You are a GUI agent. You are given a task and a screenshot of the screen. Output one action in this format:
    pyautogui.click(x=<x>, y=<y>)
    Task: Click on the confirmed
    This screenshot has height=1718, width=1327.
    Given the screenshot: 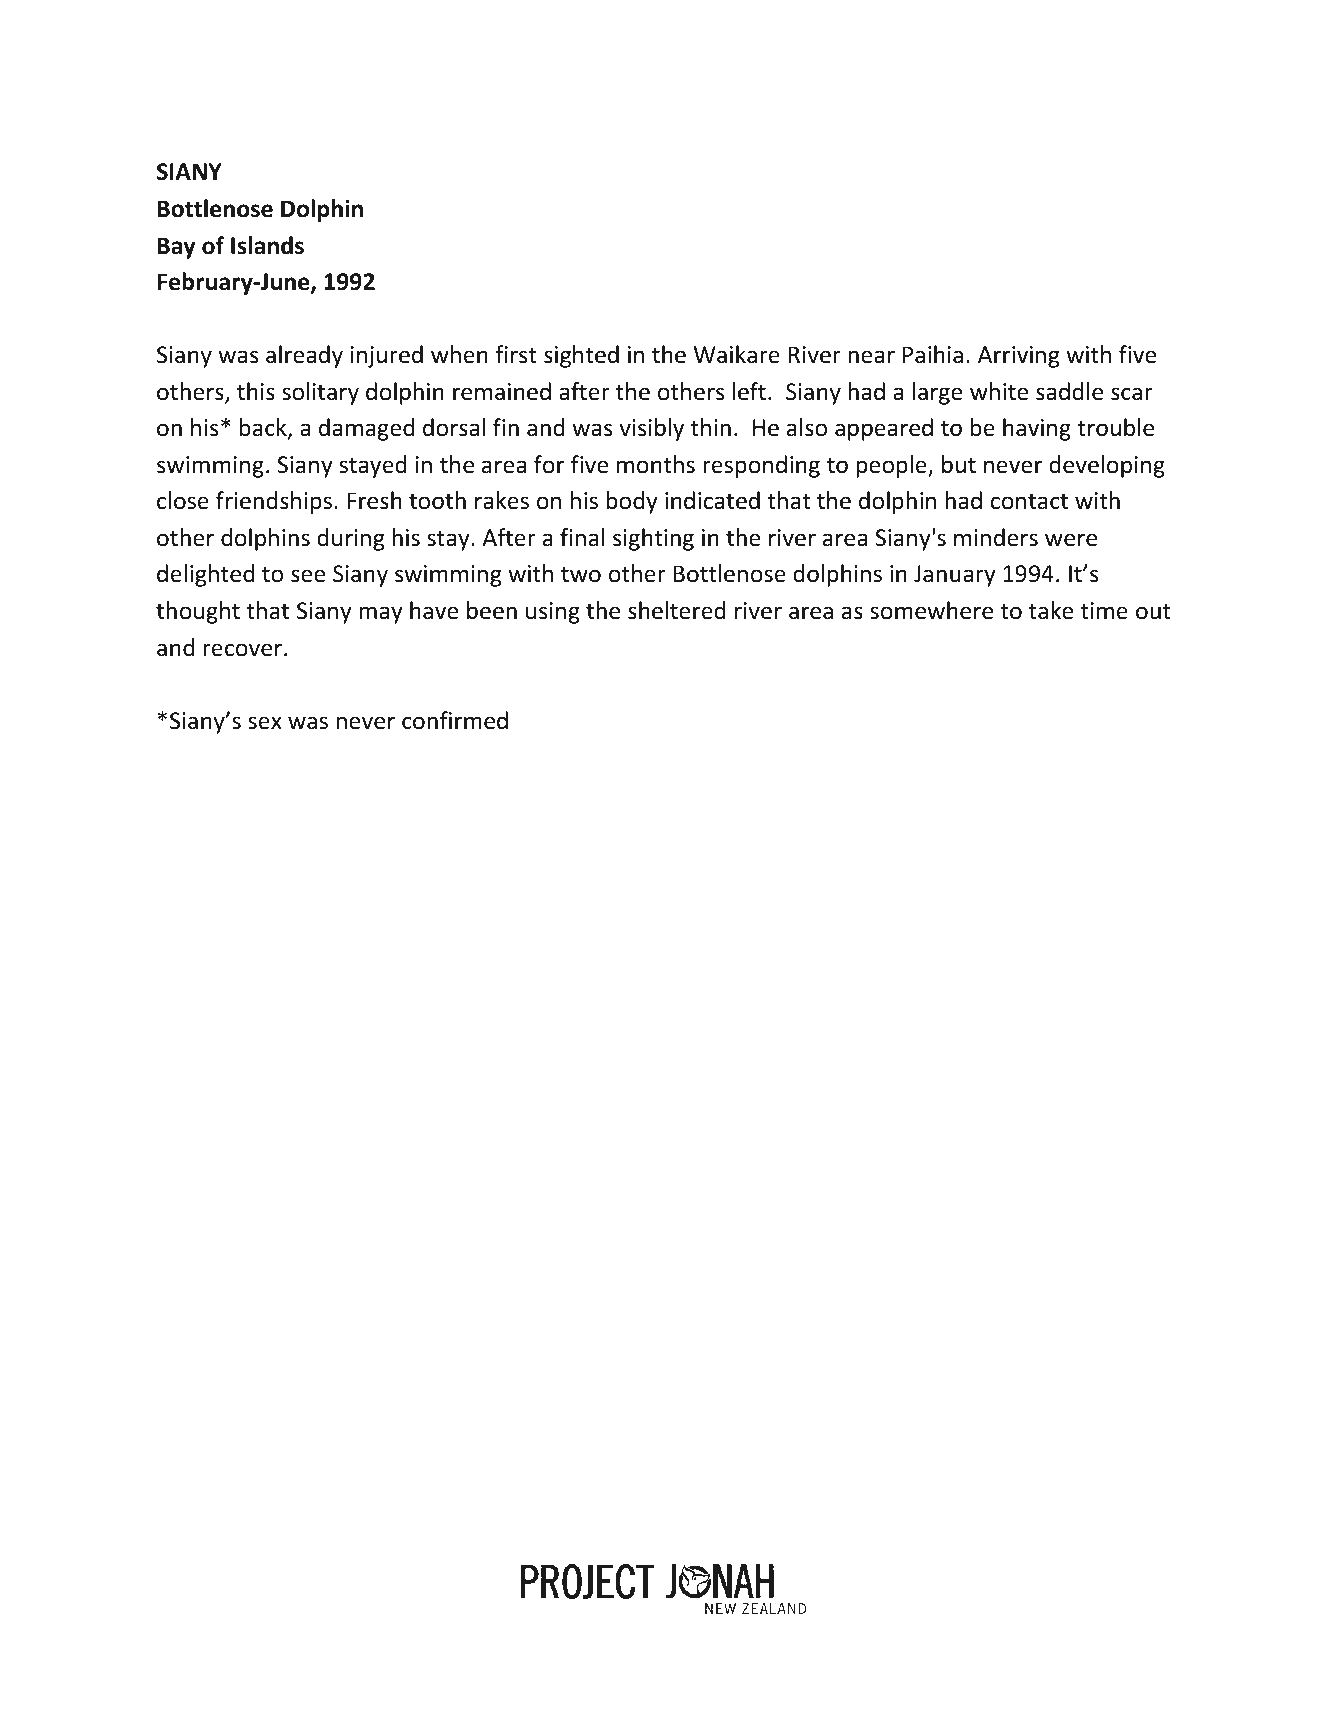 What is the action you would take?
    pyautogui.click(x=455, y=720)
